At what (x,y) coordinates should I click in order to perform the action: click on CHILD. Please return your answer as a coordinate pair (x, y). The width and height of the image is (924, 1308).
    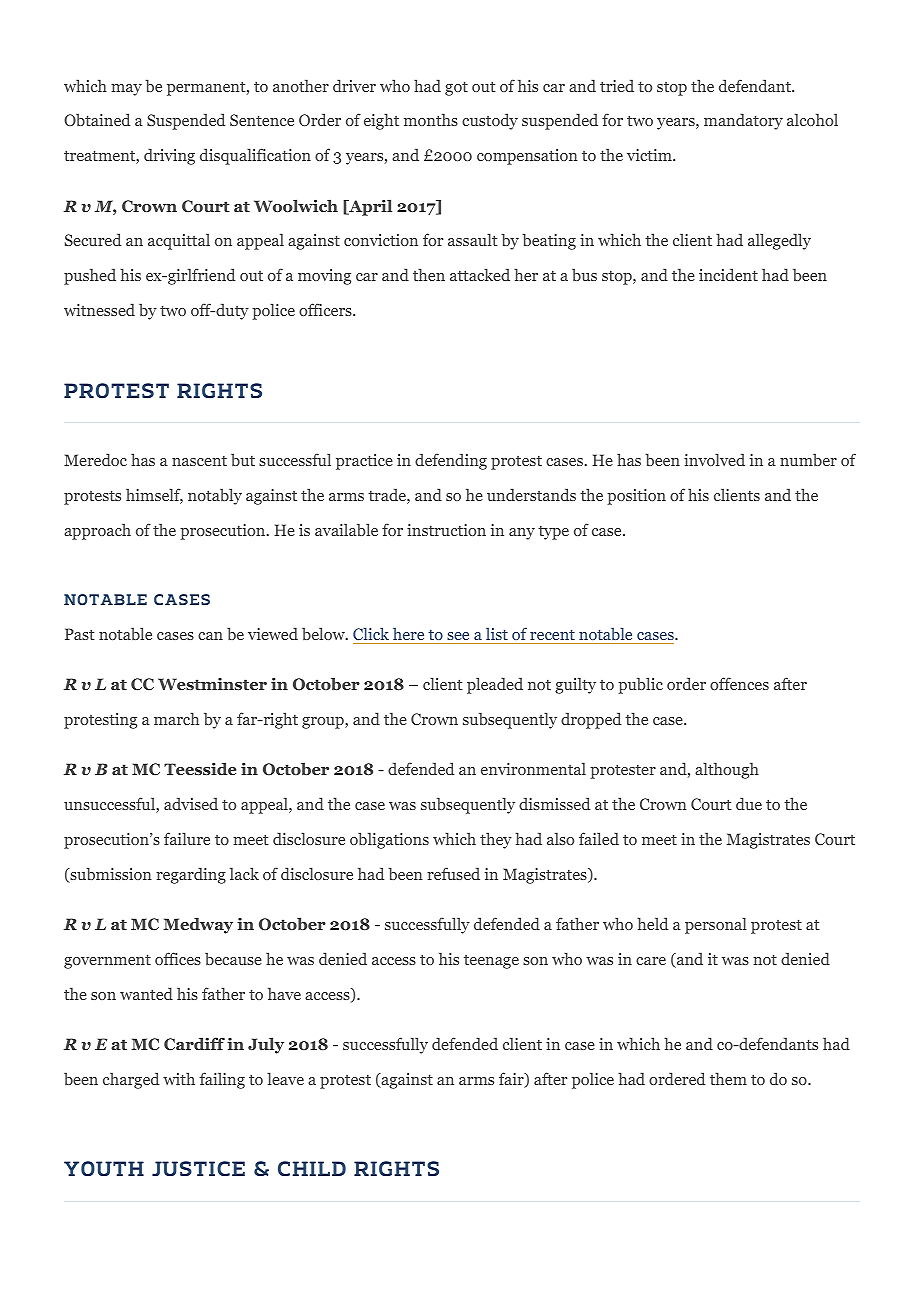
    Looking at the image, I should click on (312, 1168).
